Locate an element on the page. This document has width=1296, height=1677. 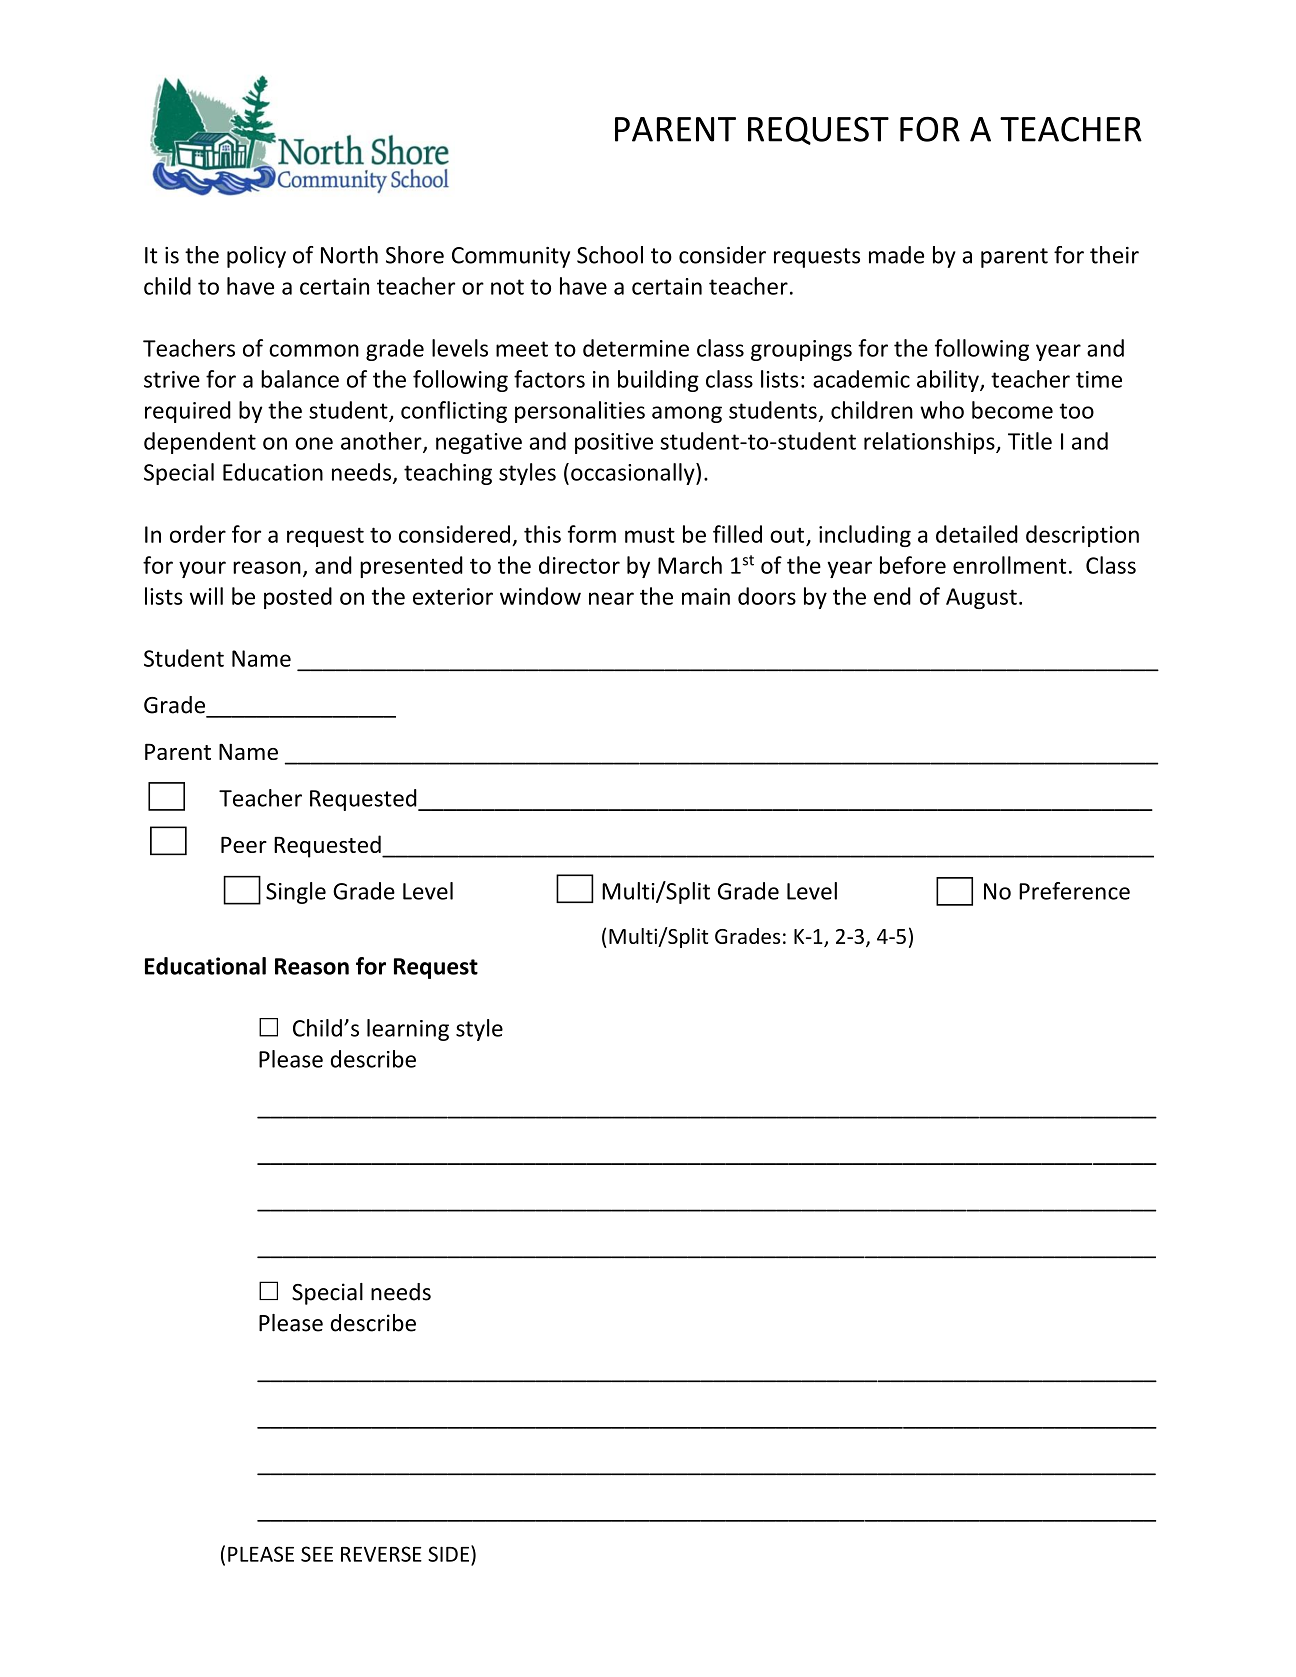
August is located at coordinates (981, 598).
